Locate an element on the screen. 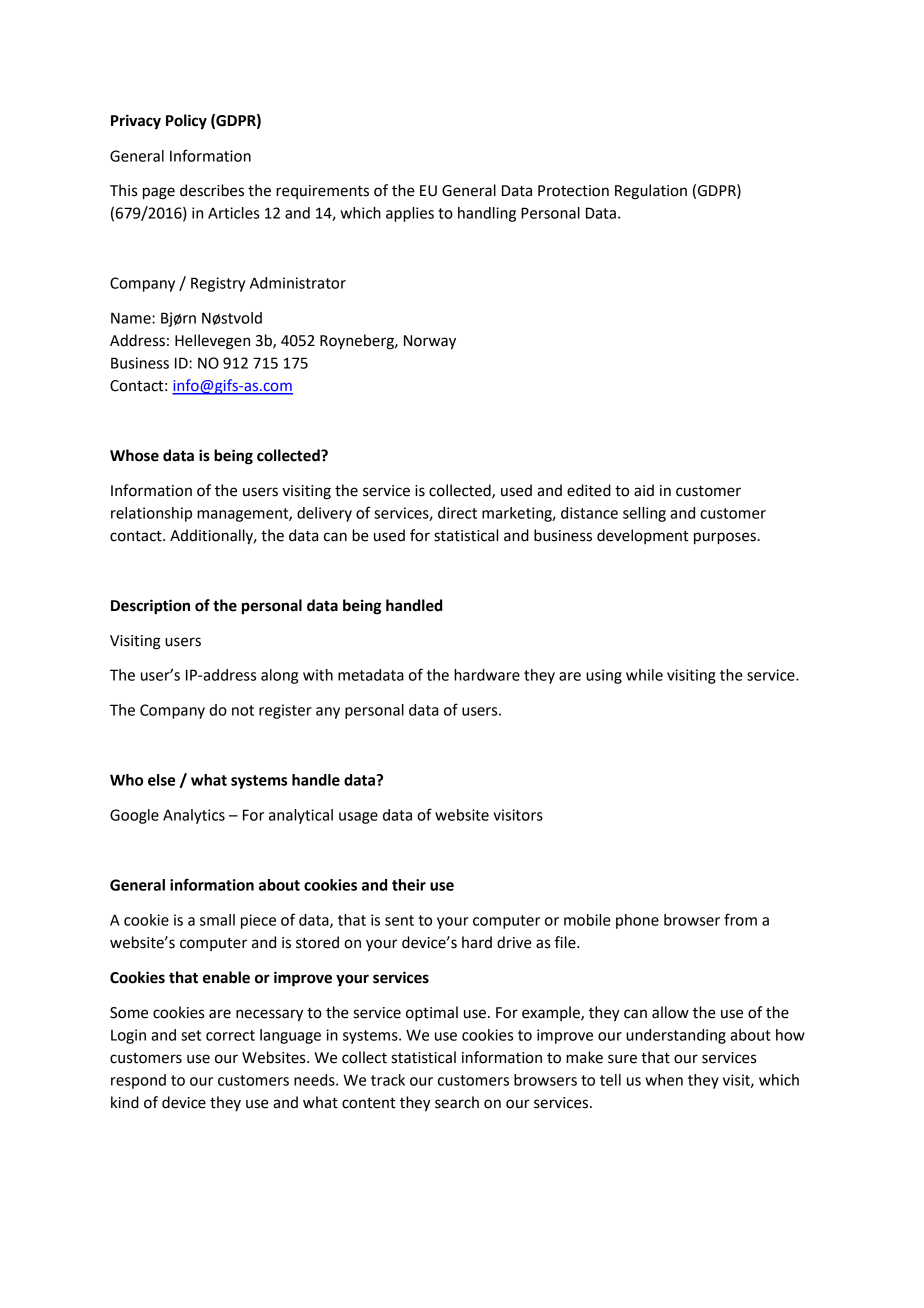  set is located at coordinates (191, 1035).
